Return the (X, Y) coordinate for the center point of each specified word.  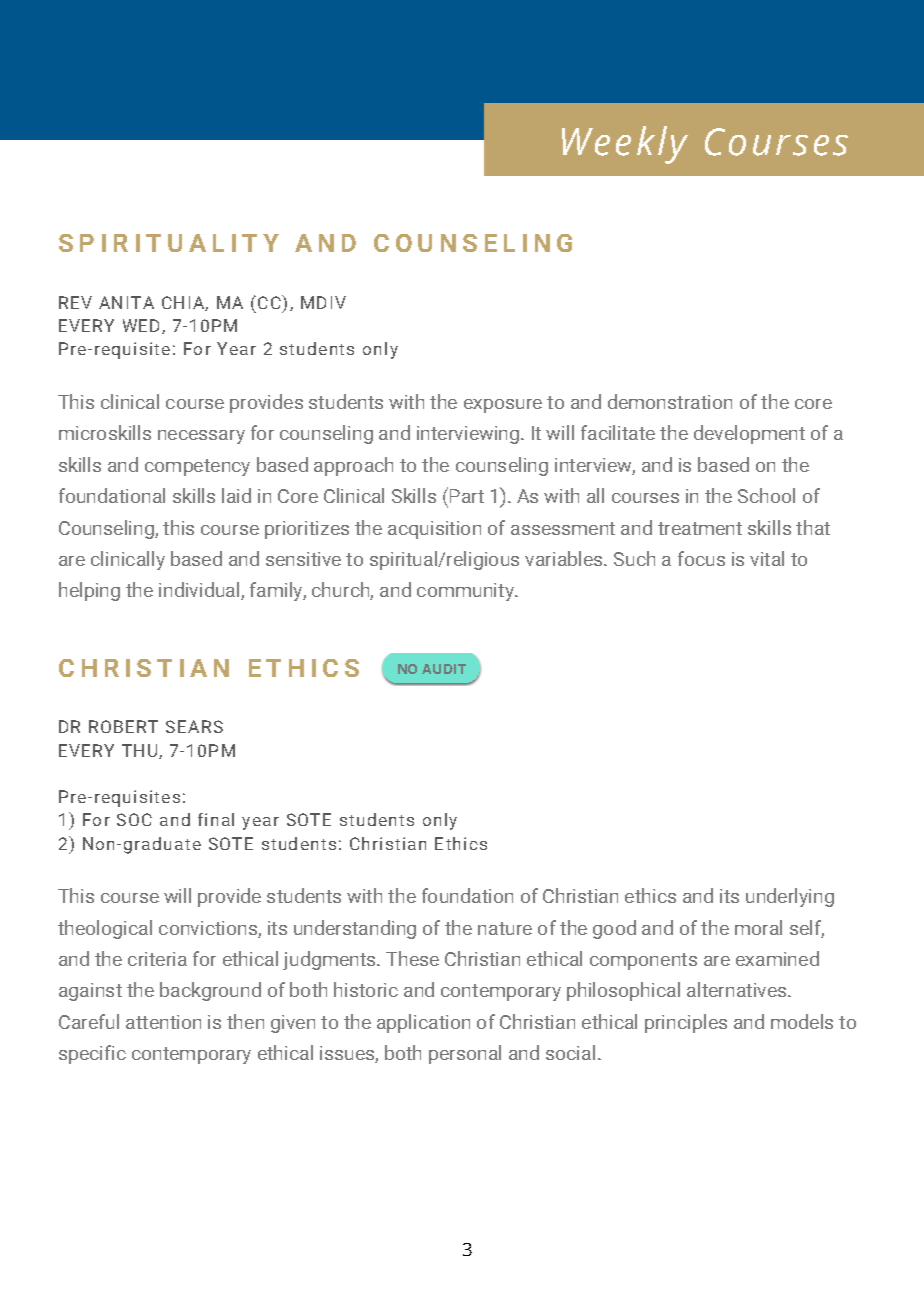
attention (163, 1022)
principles (686, 1023)
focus (701, 558)
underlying (790, 897)
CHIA (184, 303)
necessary (201, 437)
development (749, 434)
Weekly (625, 145)
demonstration (670, 401)
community (466, 592)
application (423, 1023)
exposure (503, 406)
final (216, 819)
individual (200, 591)
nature (505, 928)
